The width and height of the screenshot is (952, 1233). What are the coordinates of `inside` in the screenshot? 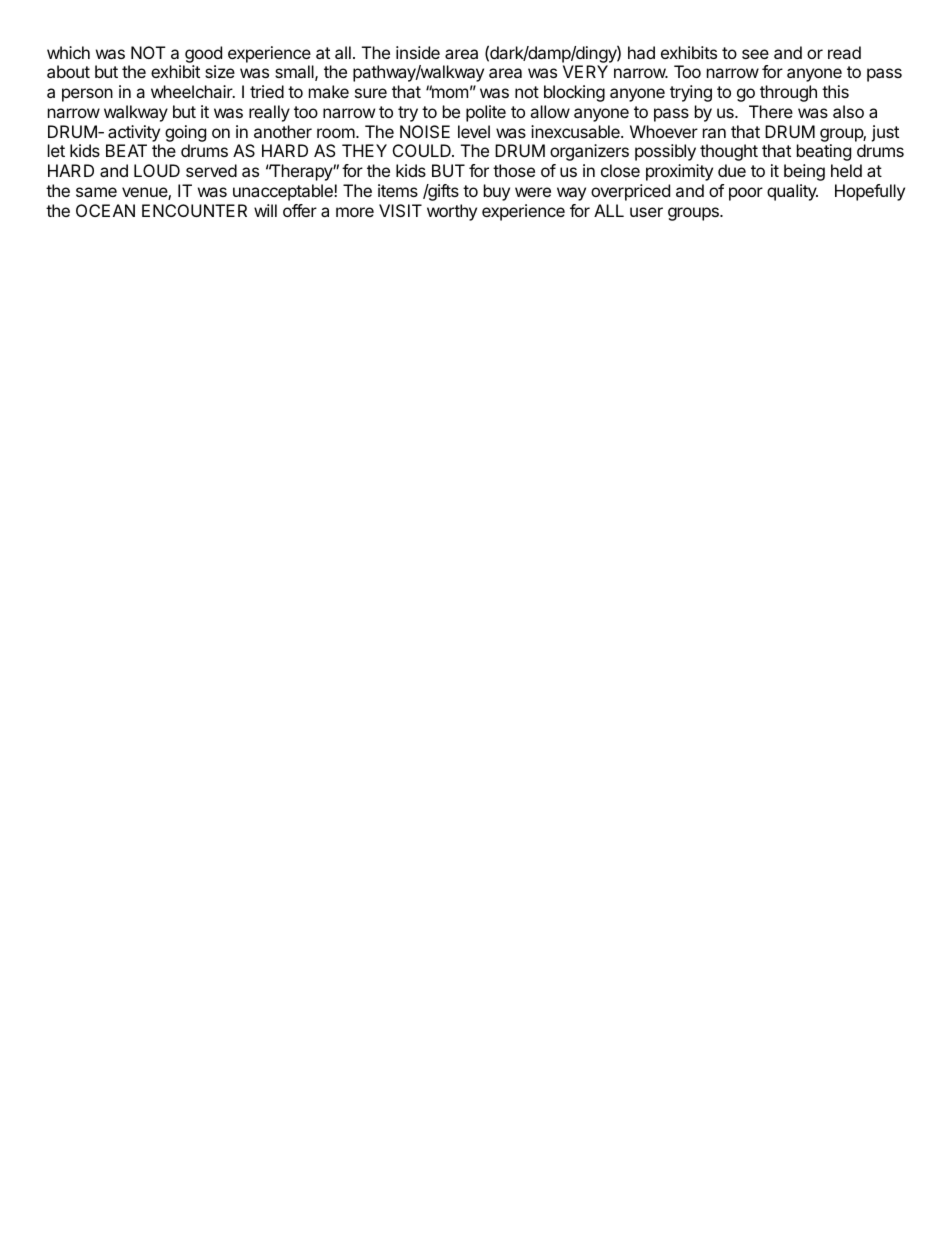 It's located at (418, 52).
